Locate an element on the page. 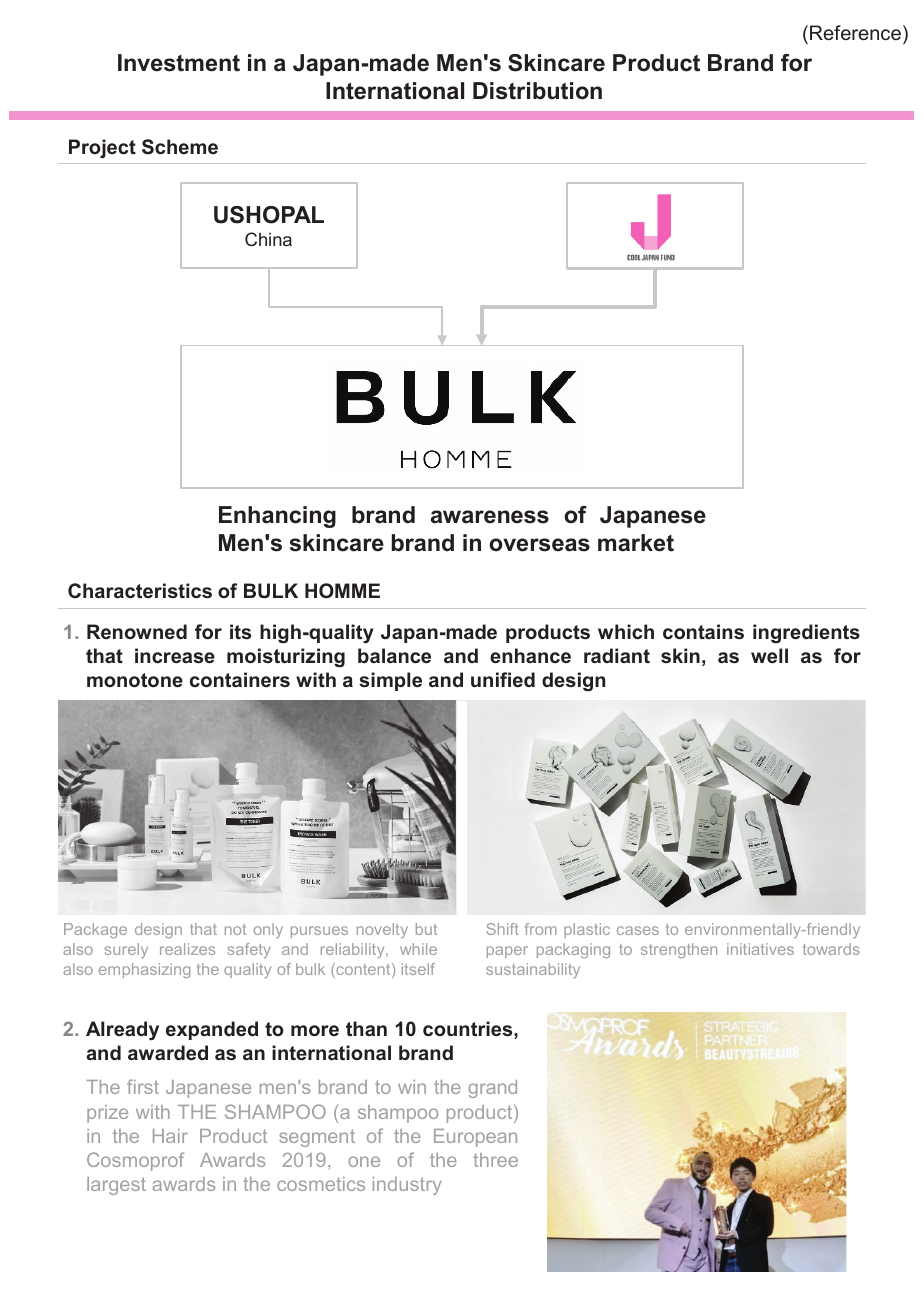 This image has height=1308, width=924. Hair is located at coordinates (170, 1136).
